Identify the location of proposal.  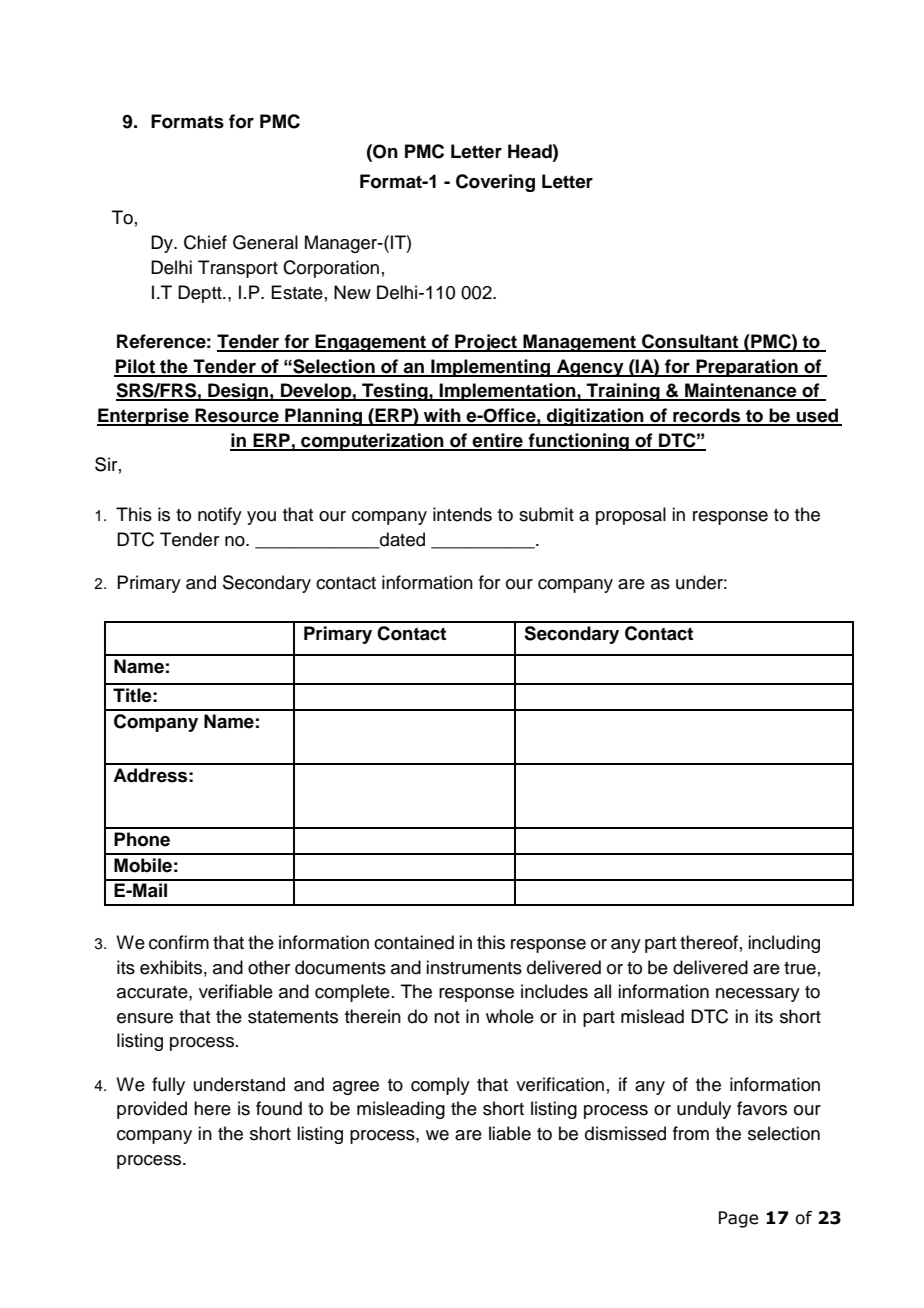
(631, 516).
